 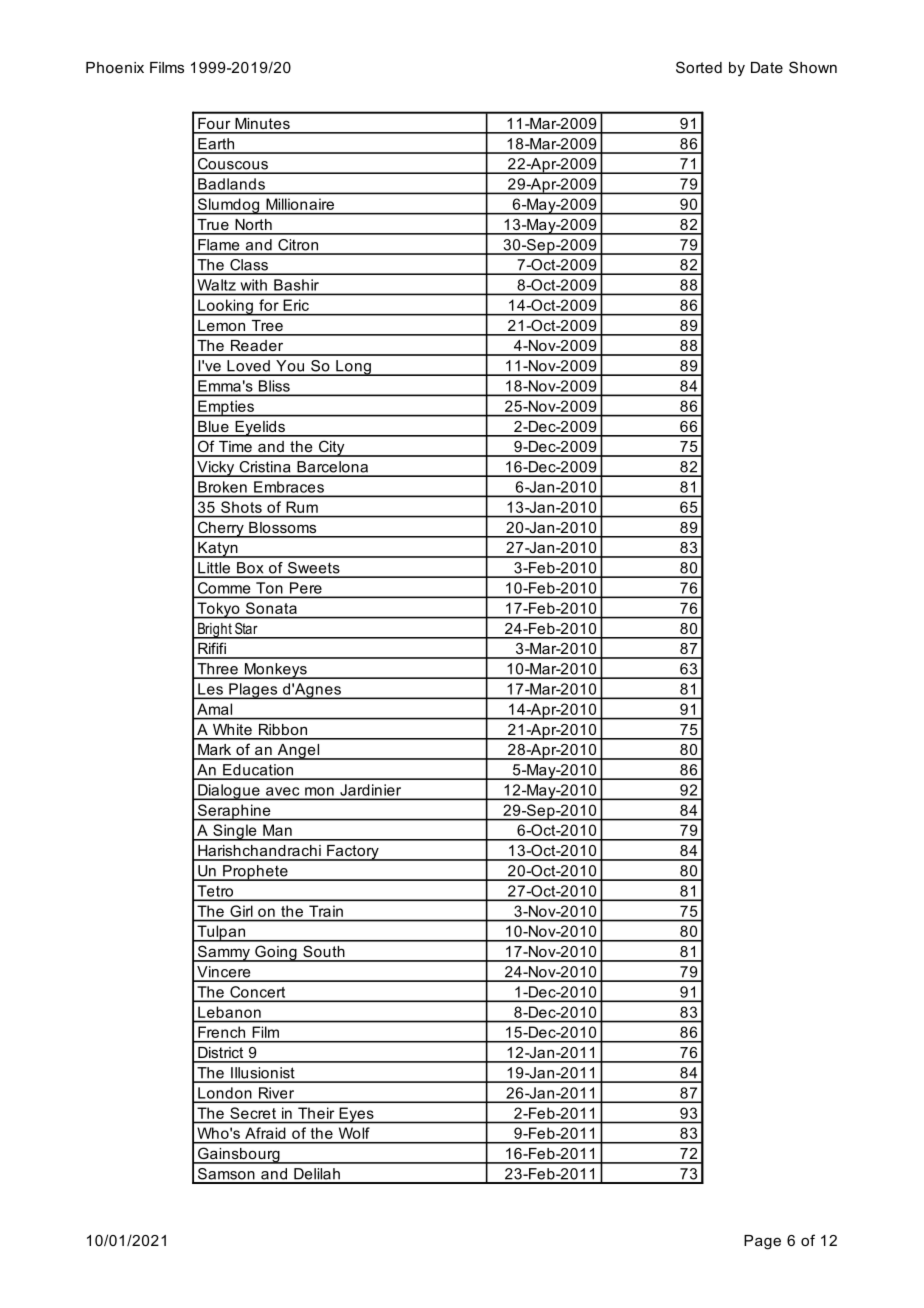 I want to click on Bright, so click(x=215, y=631).
